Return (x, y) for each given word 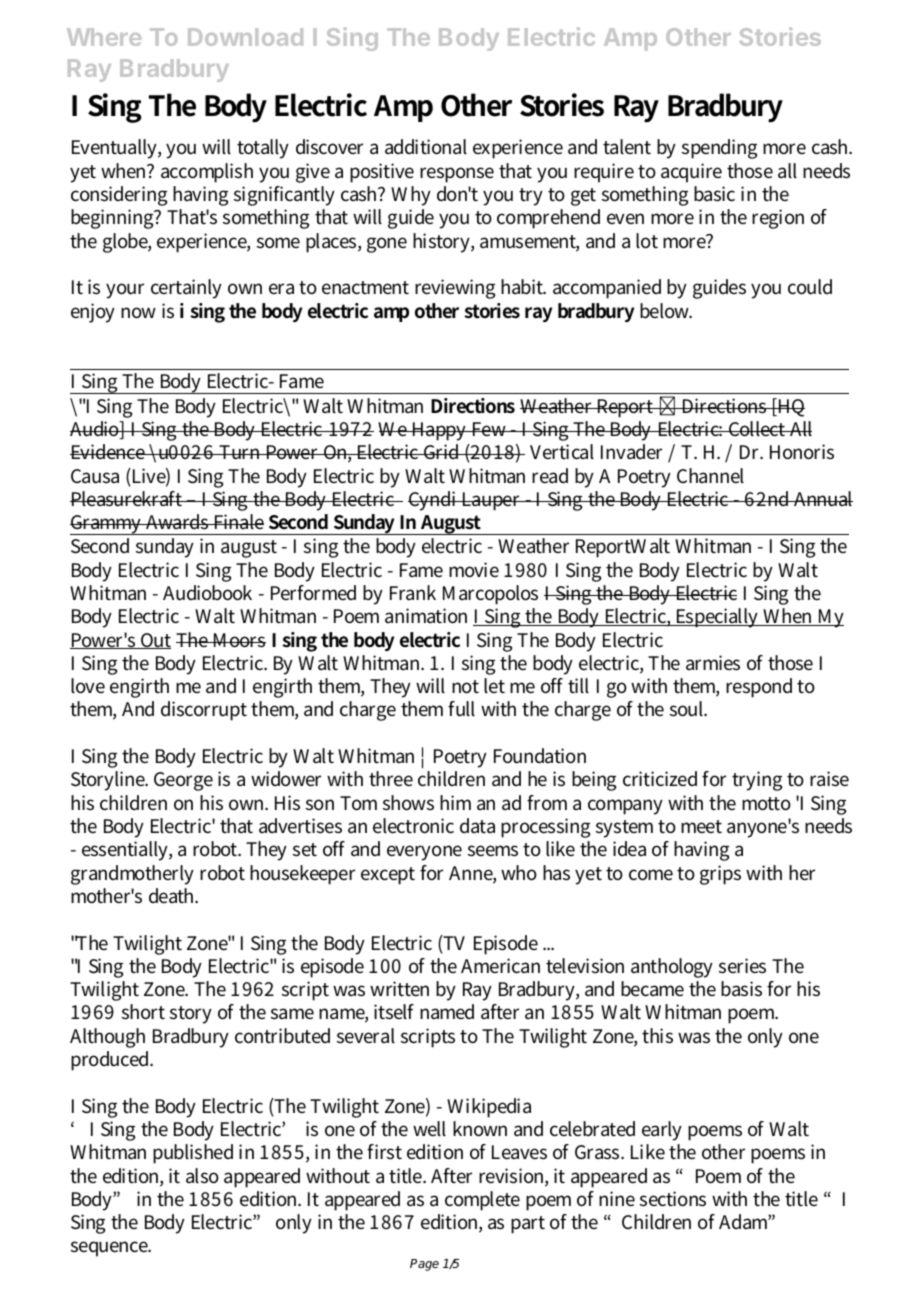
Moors (238, 640)
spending (719, 149)
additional (426, 147)
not (465, 687)
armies (713, 663)
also (202, 1176)
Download (245, 37)
